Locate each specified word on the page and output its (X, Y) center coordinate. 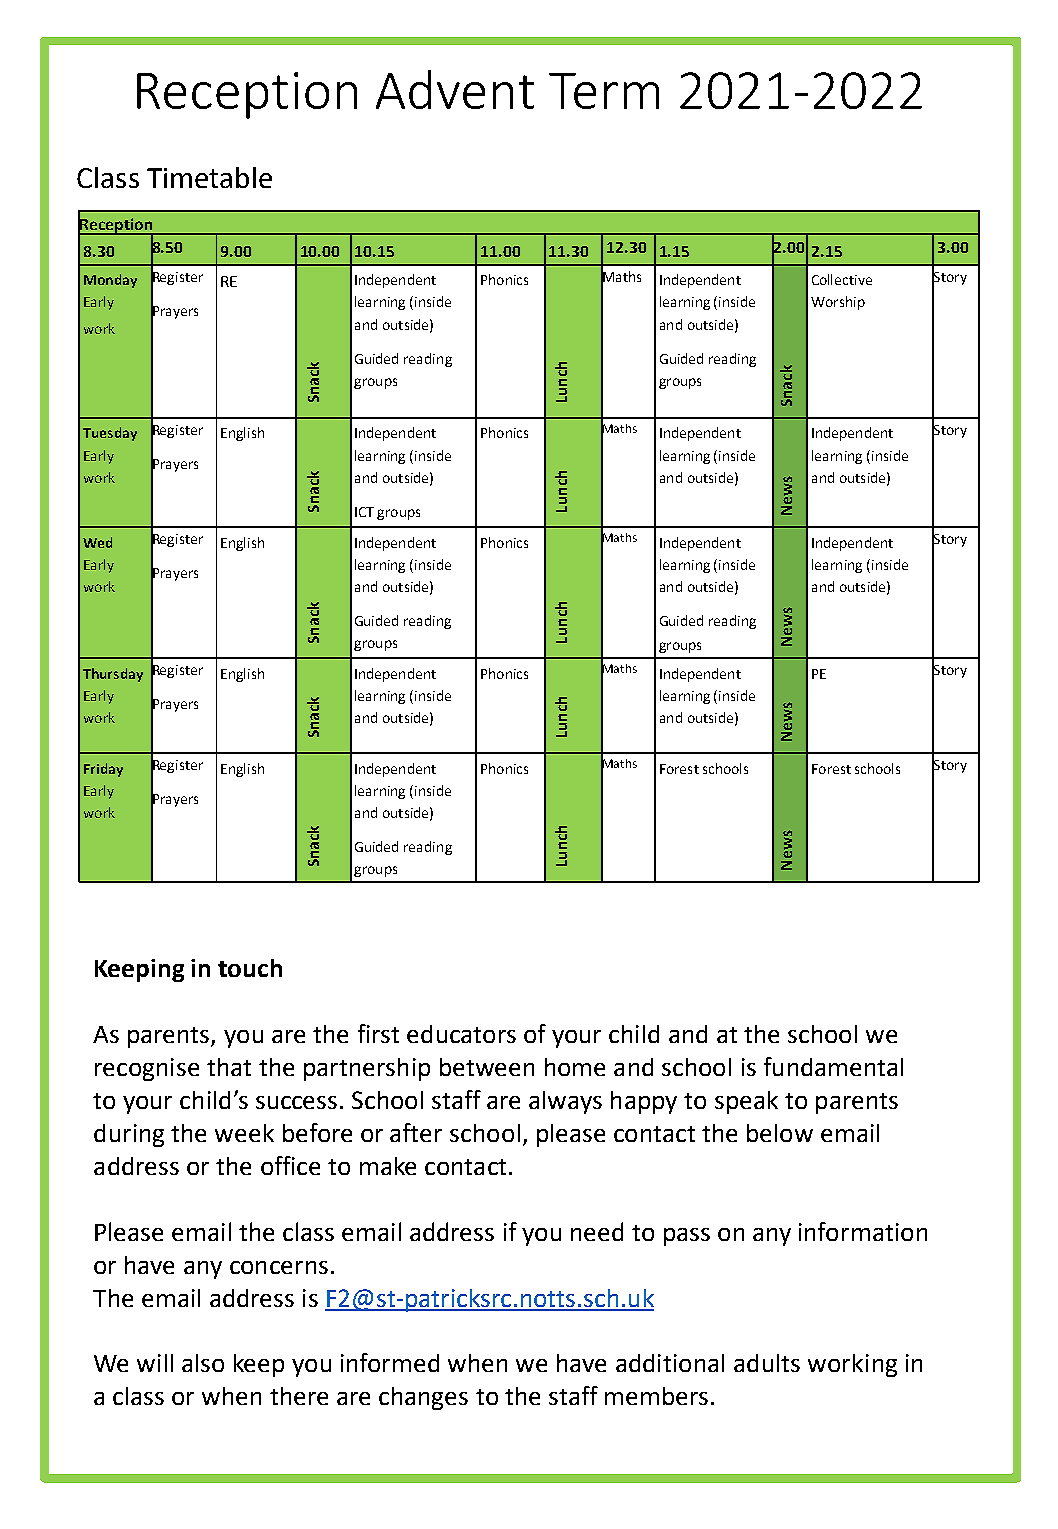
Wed (97, 542)
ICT (364, 512)
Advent (455, 89)
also (203, 1363)
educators (461, 1034)
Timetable (209, 177)
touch (250, 968)
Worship (838, 303)
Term (604, 91)
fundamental (833, 1066)
